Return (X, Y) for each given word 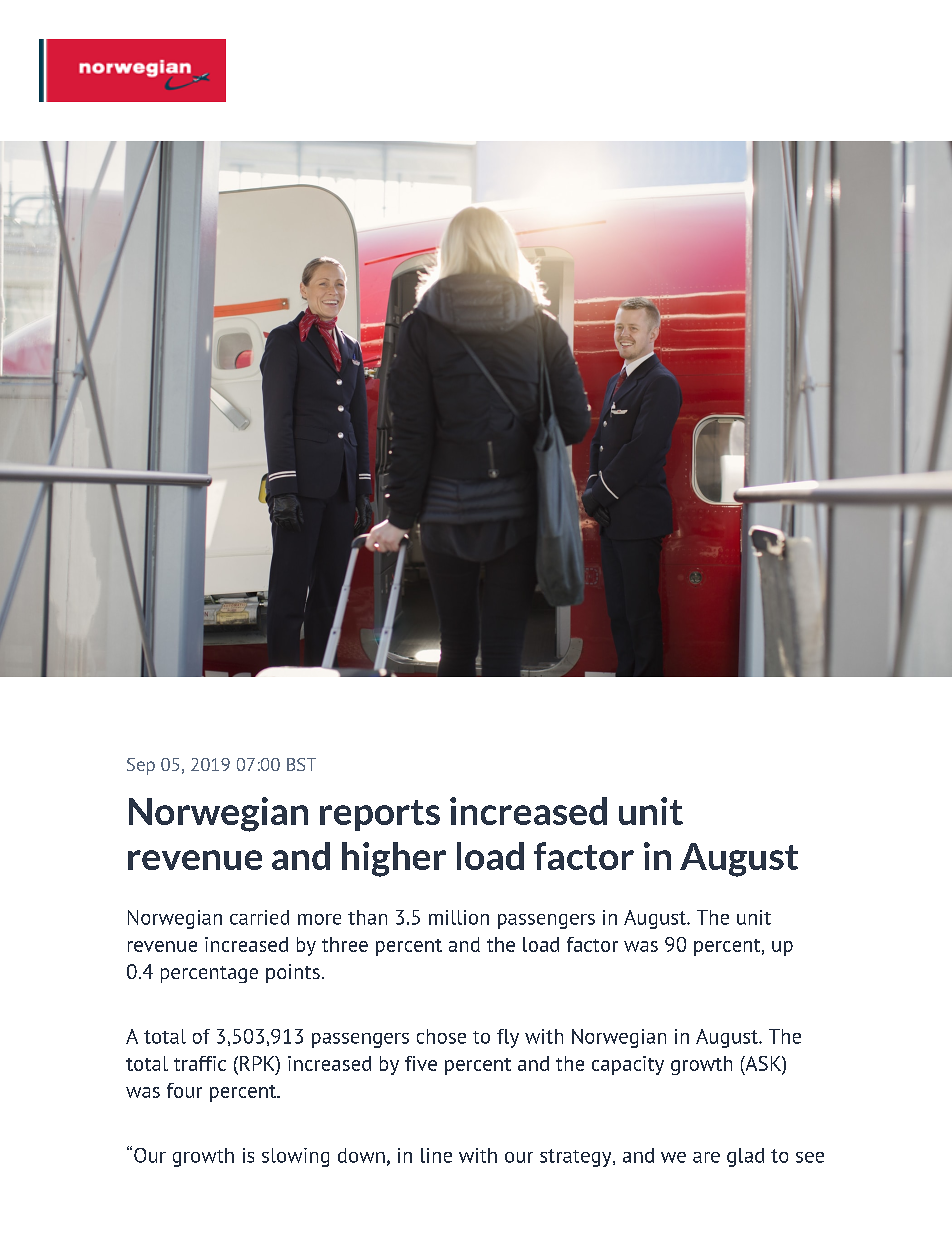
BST (301, 764)
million (459, 917)
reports (380, 815)
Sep (141, 766)
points (293, 973)
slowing (295, 1157)
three (345, 944)
